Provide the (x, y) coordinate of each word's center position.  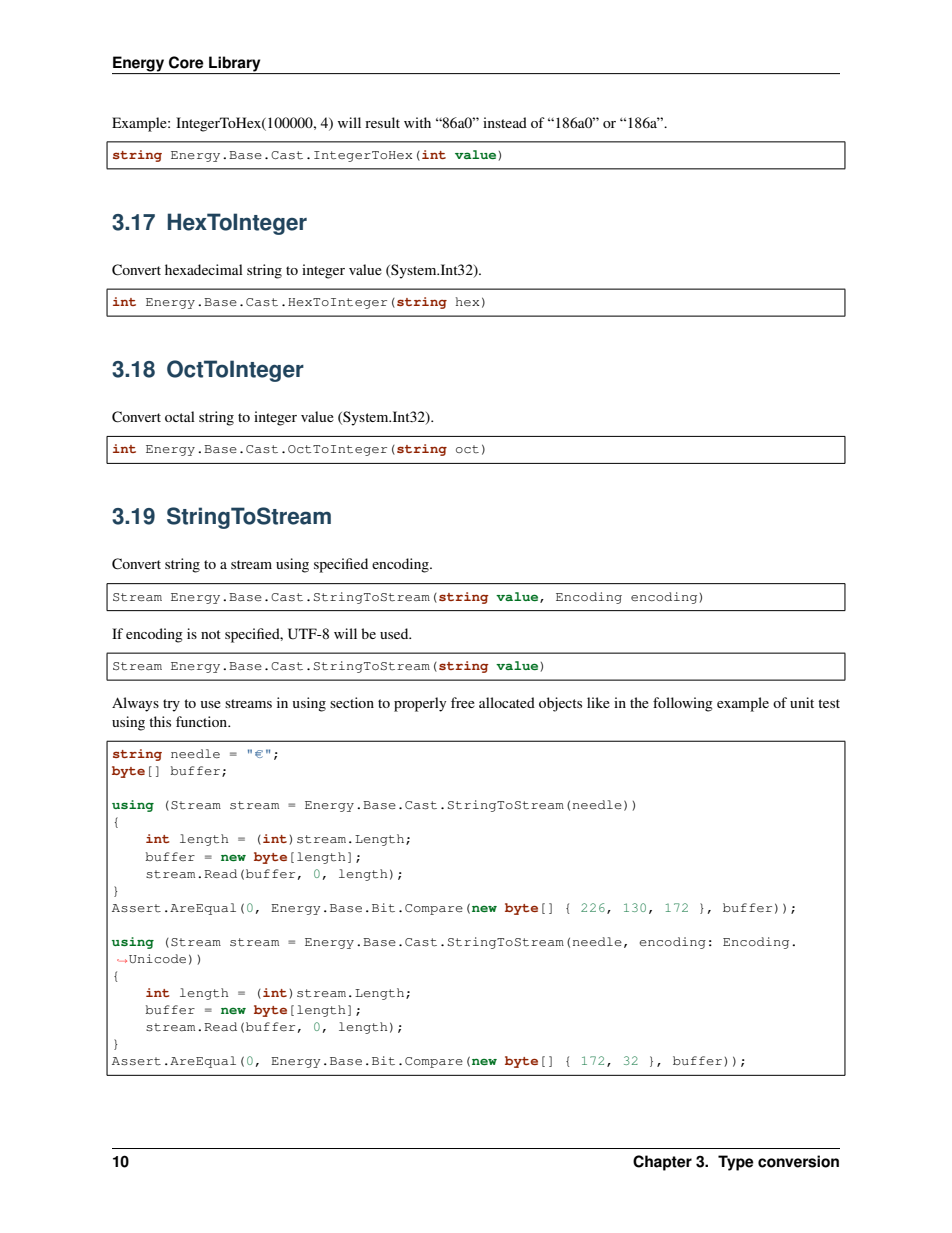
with (417, 122)
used (395, 633)
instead (505, 122)
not (211, 634)
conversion (798, 1161)
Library (235, 65)
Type (736, 1163)
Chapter (662, 1163)
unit (802, 702)
